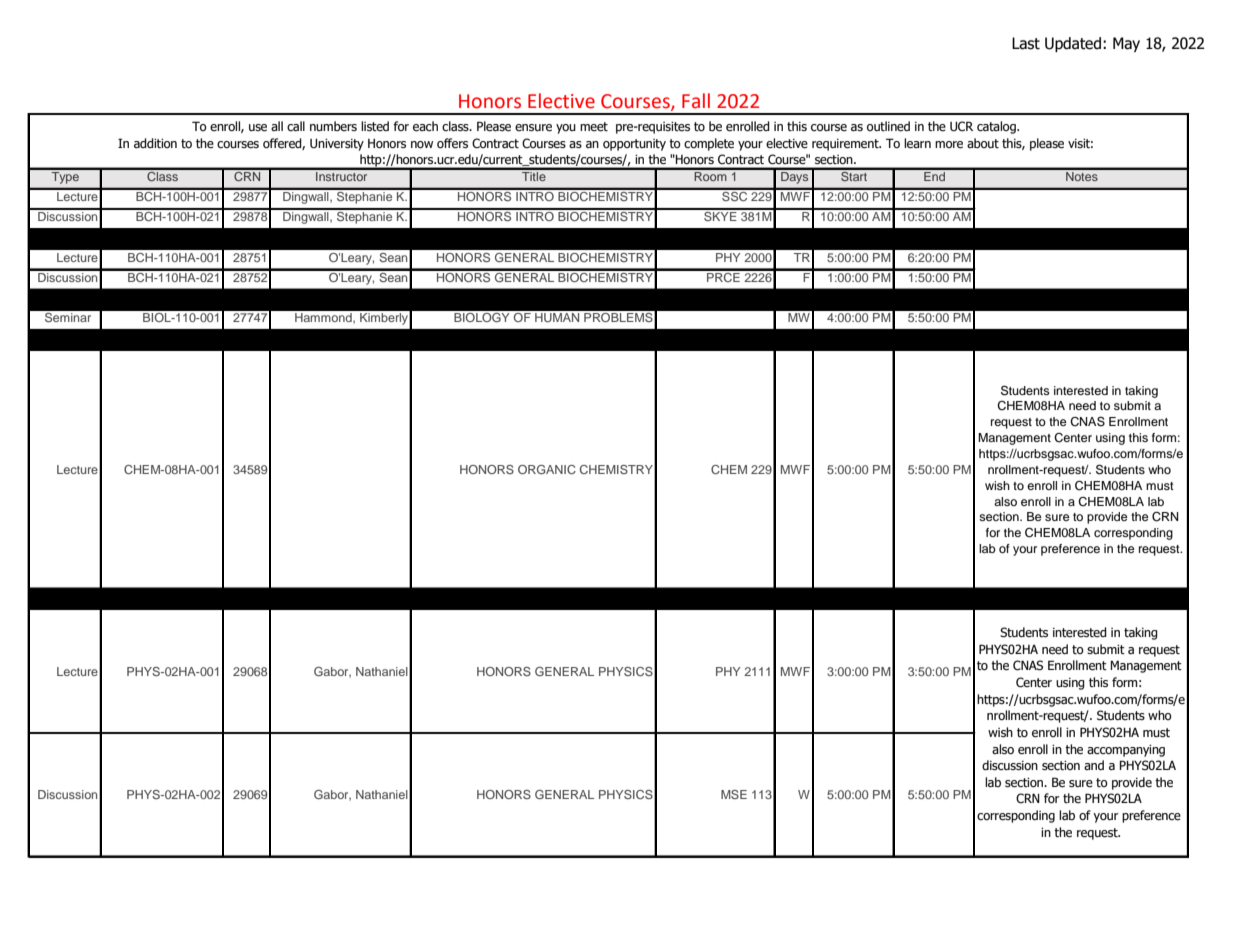 This screenshot has height=952, width=1233. Describe the element at coordinates (296, 126) in the screenshot. I see `call` at that location.
